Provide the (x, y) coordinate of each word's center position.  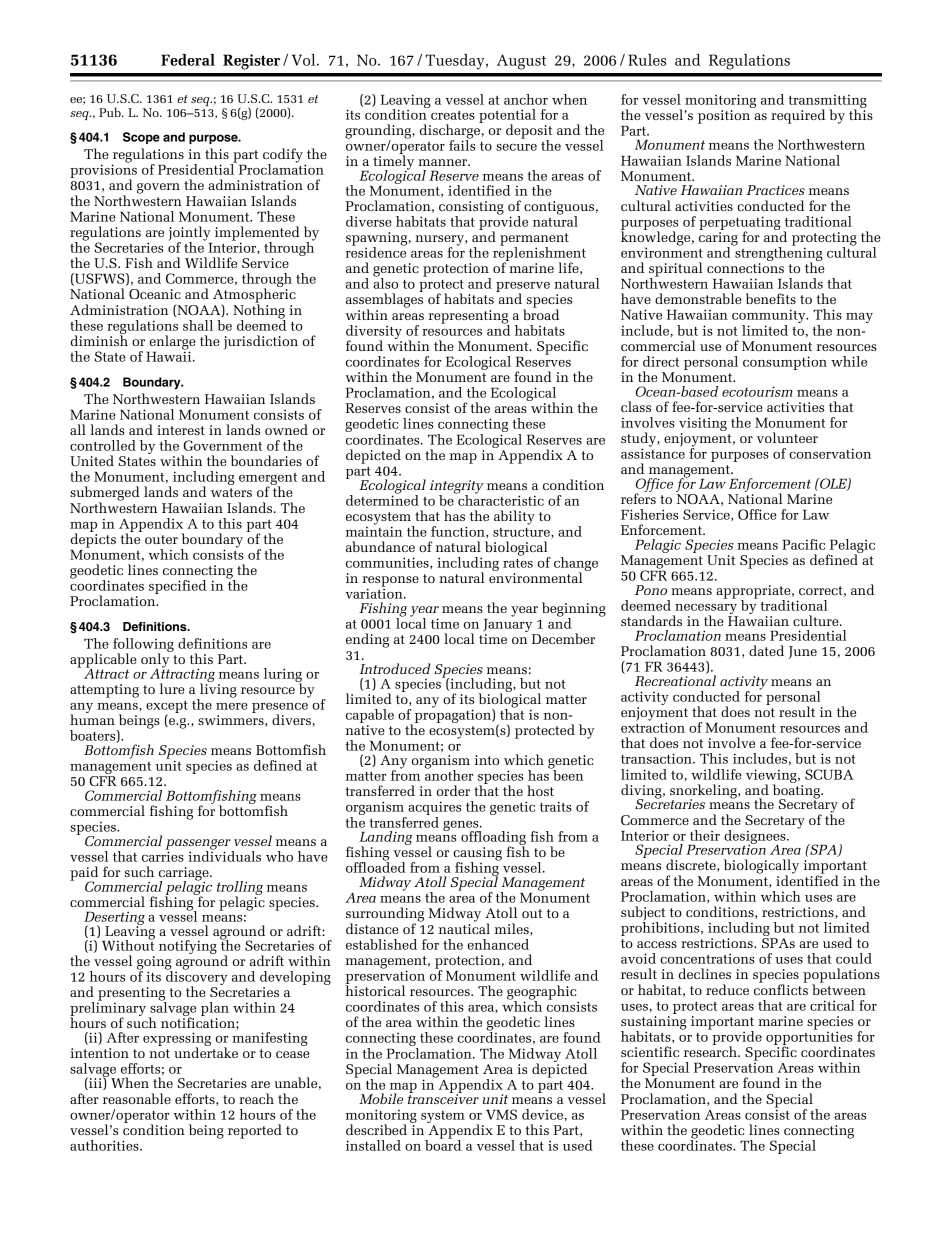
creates (453, 115)
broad (541, 313)
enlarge (171, 343)
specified (177, 587)
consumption (785, 363)
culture (817, 620)
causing (477, 855)
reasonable (137, 1098)
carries (163, 855)
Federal (188, 60)
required (798, 116)
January (509, 625)
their (705, 835)
